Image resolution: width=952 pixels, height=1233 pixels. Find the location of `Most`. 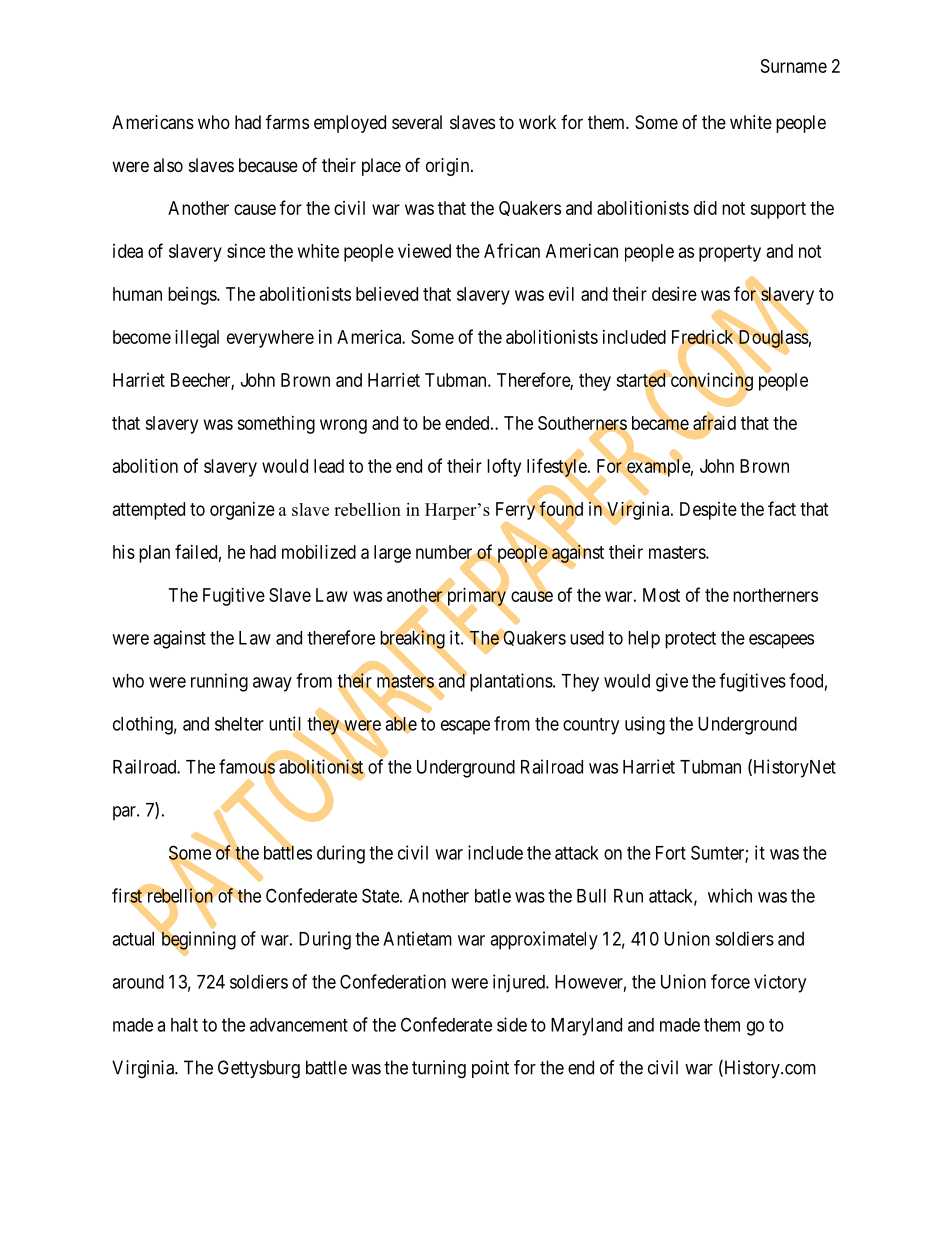

Most is located at coordinates (661, 595).
